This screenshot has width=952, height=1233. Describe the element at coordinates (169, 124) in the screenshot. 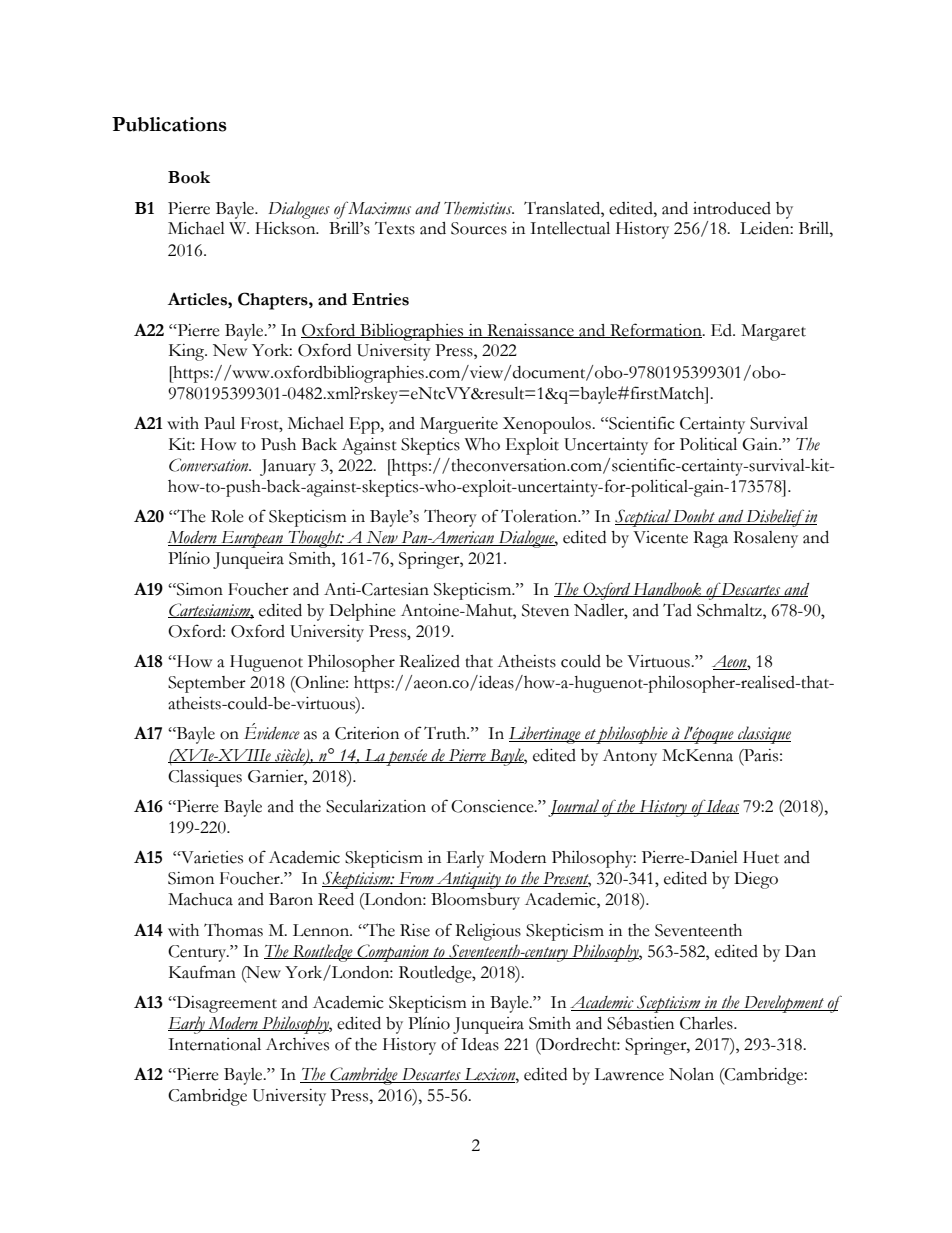

I see `Publications` at that location.
